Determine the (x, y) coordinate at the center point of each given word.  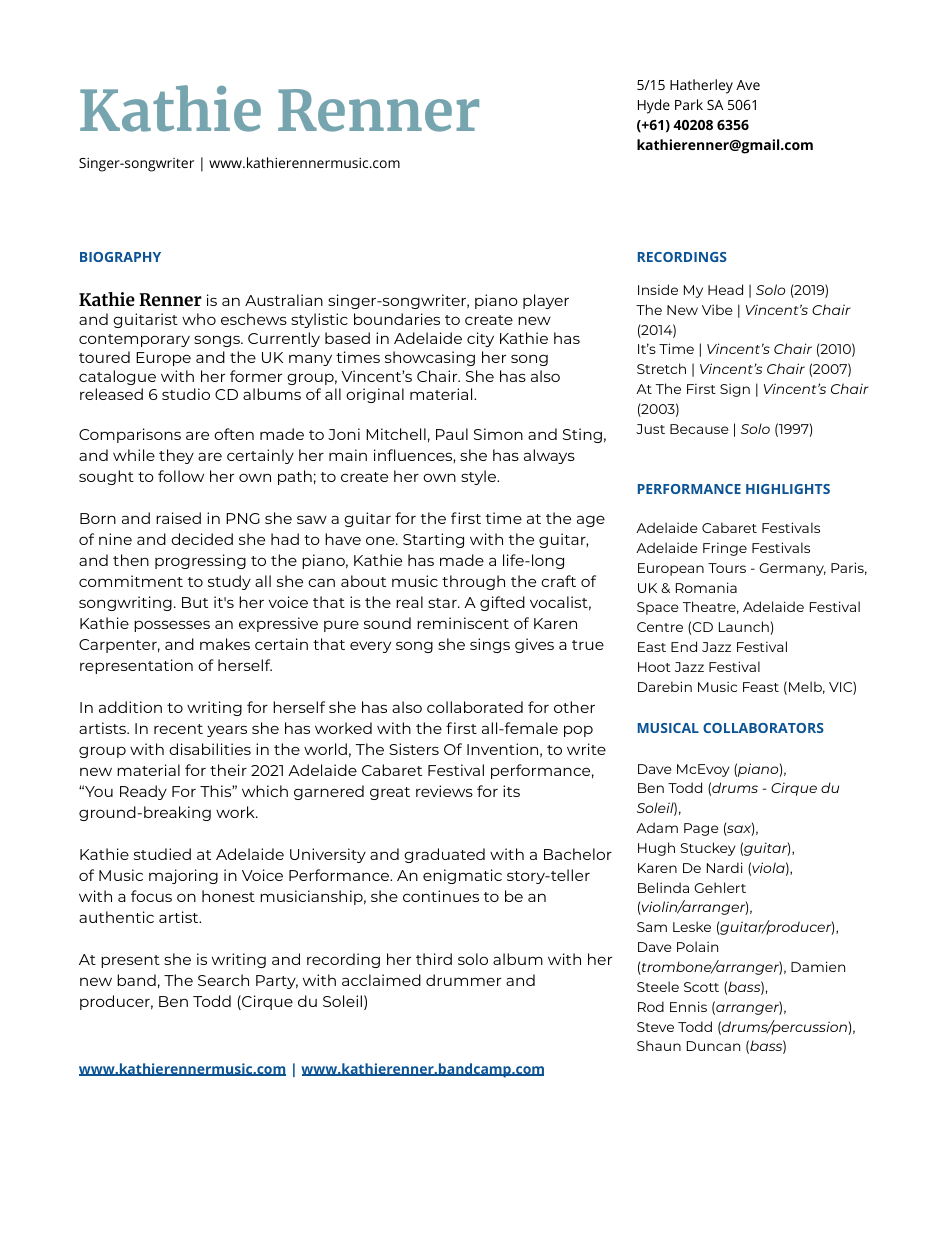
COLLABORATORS (763, 728)
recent (178, 729)
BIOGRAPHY (120, 257)
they (176, 456)
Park (689, 104)
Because (699, 429)
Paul (452, 434)
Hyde (654, 106)
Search (223, 980)
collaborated (475, 707)
